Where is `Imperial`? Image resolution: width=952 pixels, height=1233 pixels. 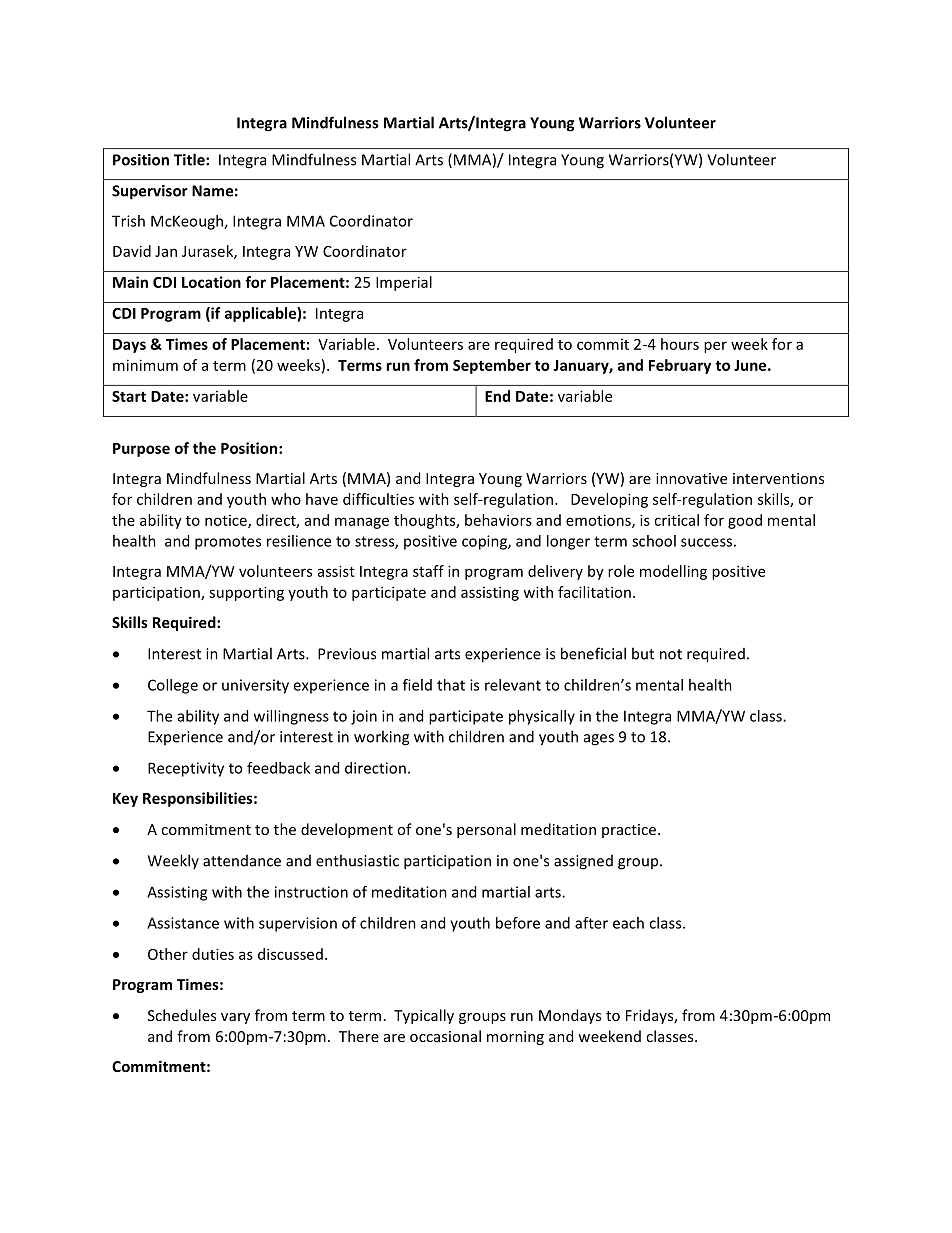 Imperial is located at coordinates (404, 283).
